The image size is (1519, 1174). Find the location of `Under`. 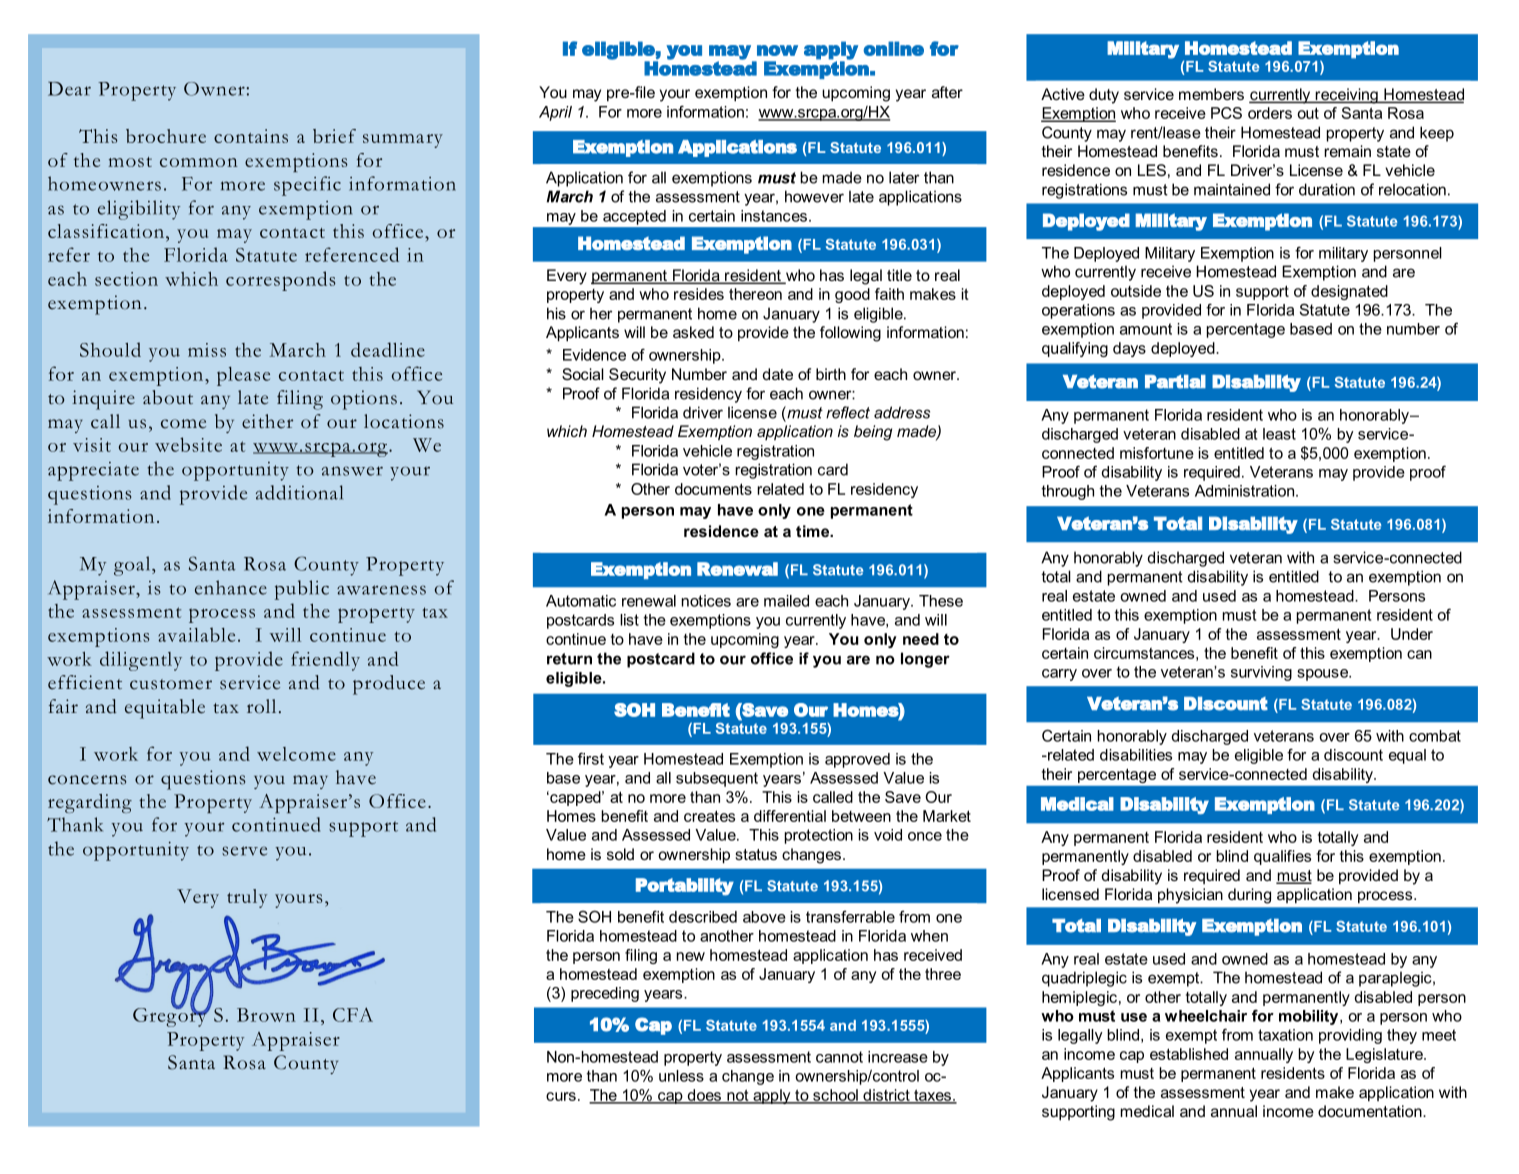

Under is located at coordinates (1412, 634).
